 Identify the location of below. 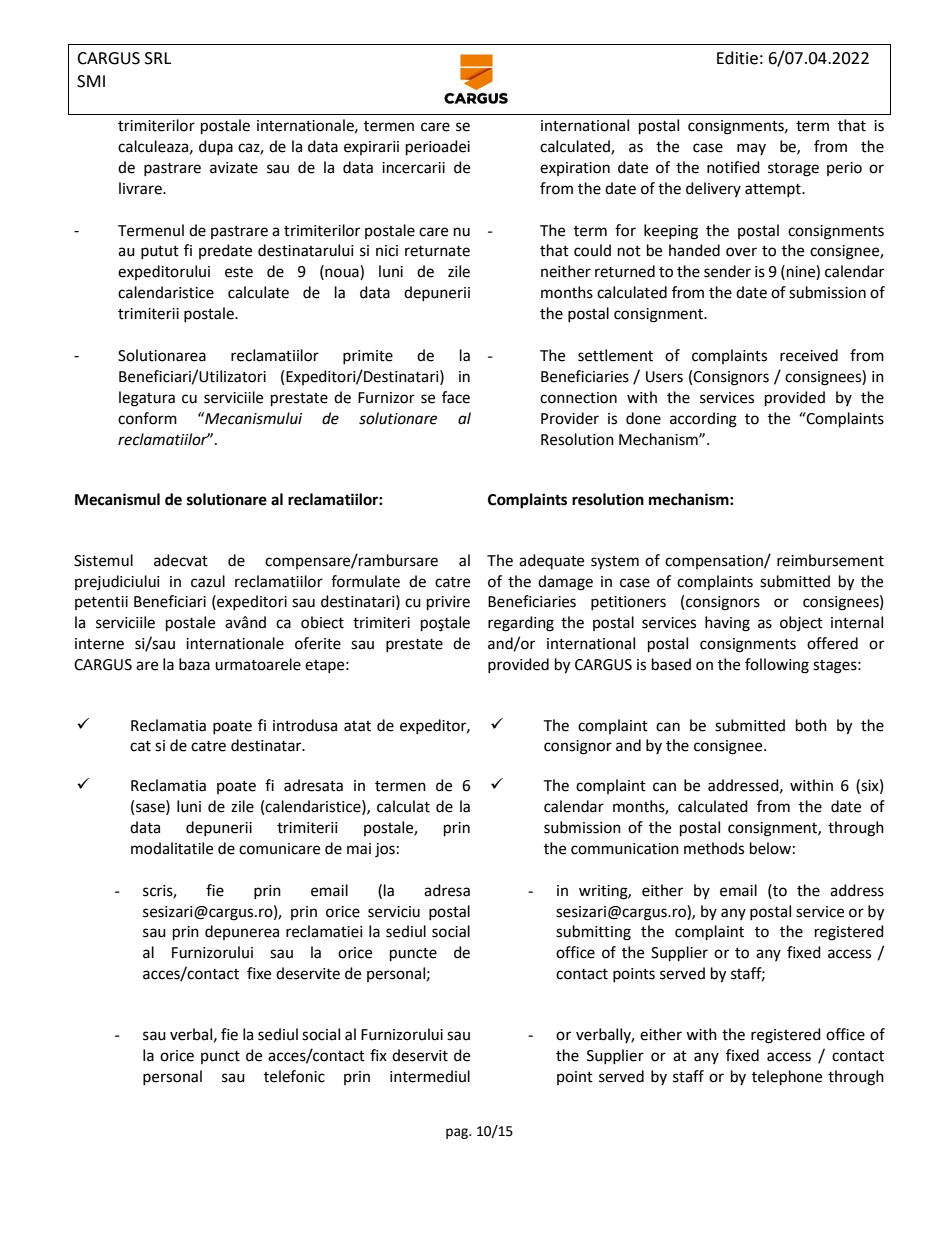
(770, 848).
